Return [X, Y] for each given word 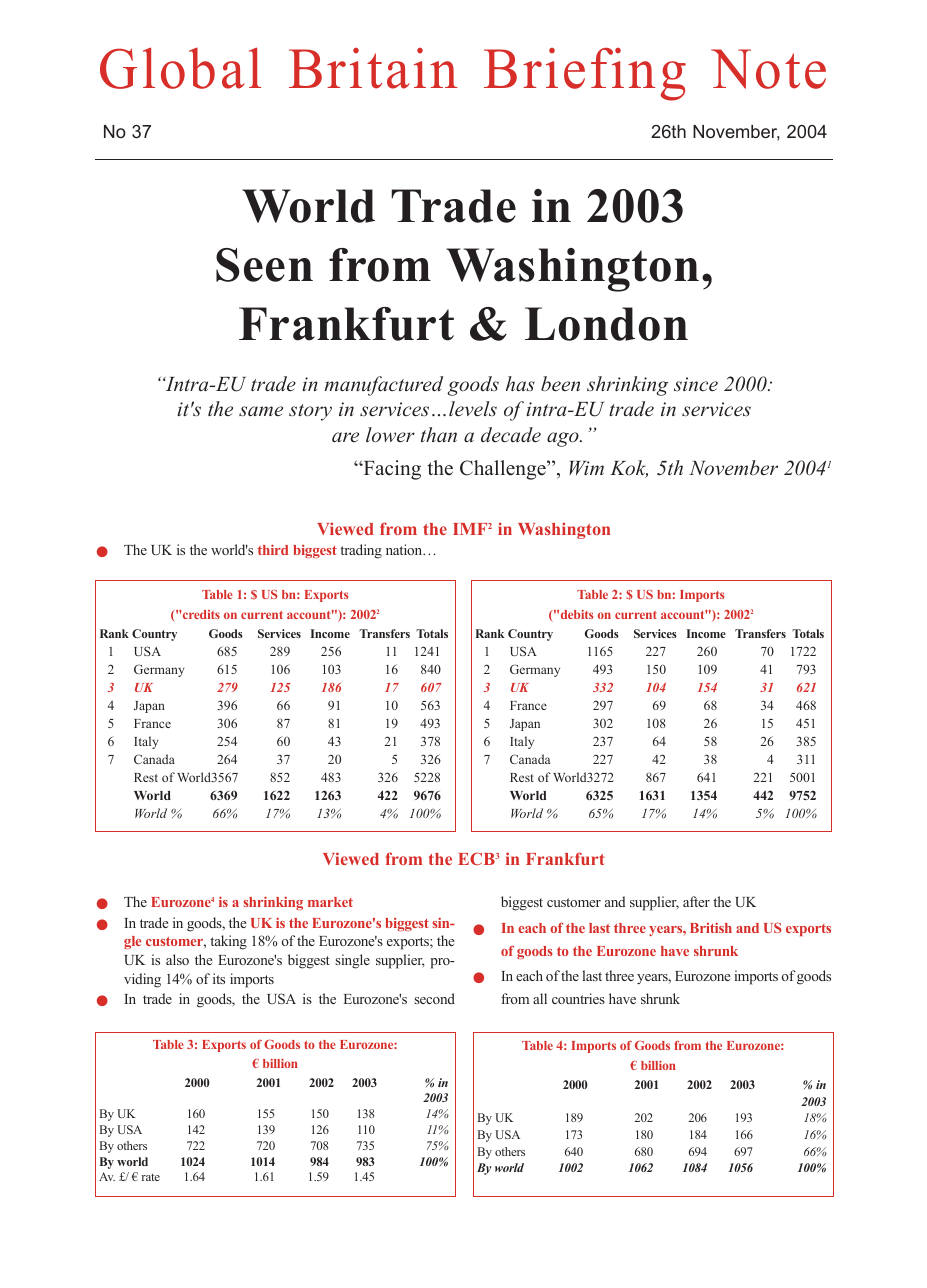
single [352, 961]
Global [180, 68]
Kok [629, 469]
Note [768, 69]
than [439, 434]
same [261, 411]
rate [151, 1177]
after [696, 901]
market [330, 902]
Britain [373, 68]
